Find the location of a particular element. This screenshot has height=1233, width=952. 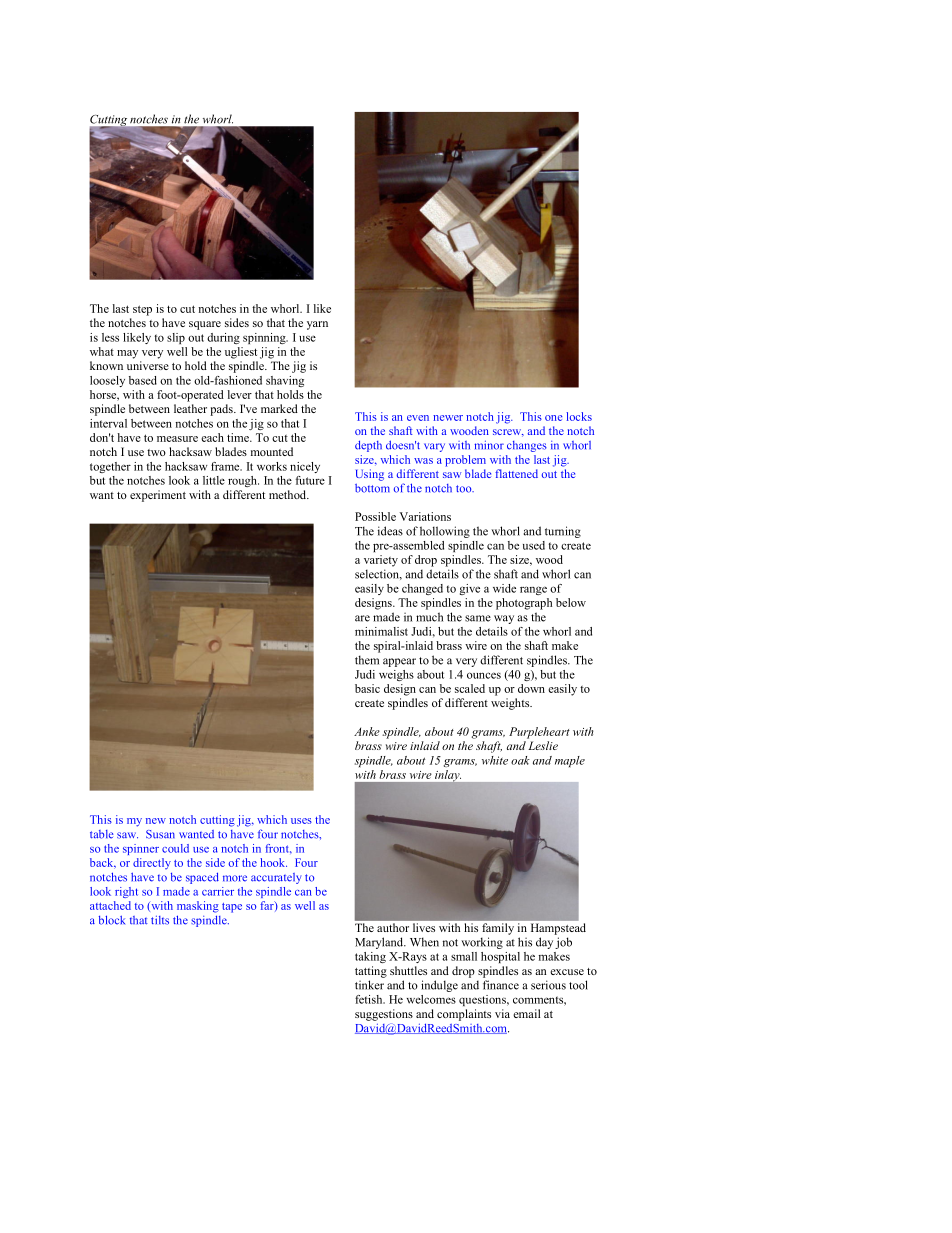

down is located at coordinates (531, 688).
